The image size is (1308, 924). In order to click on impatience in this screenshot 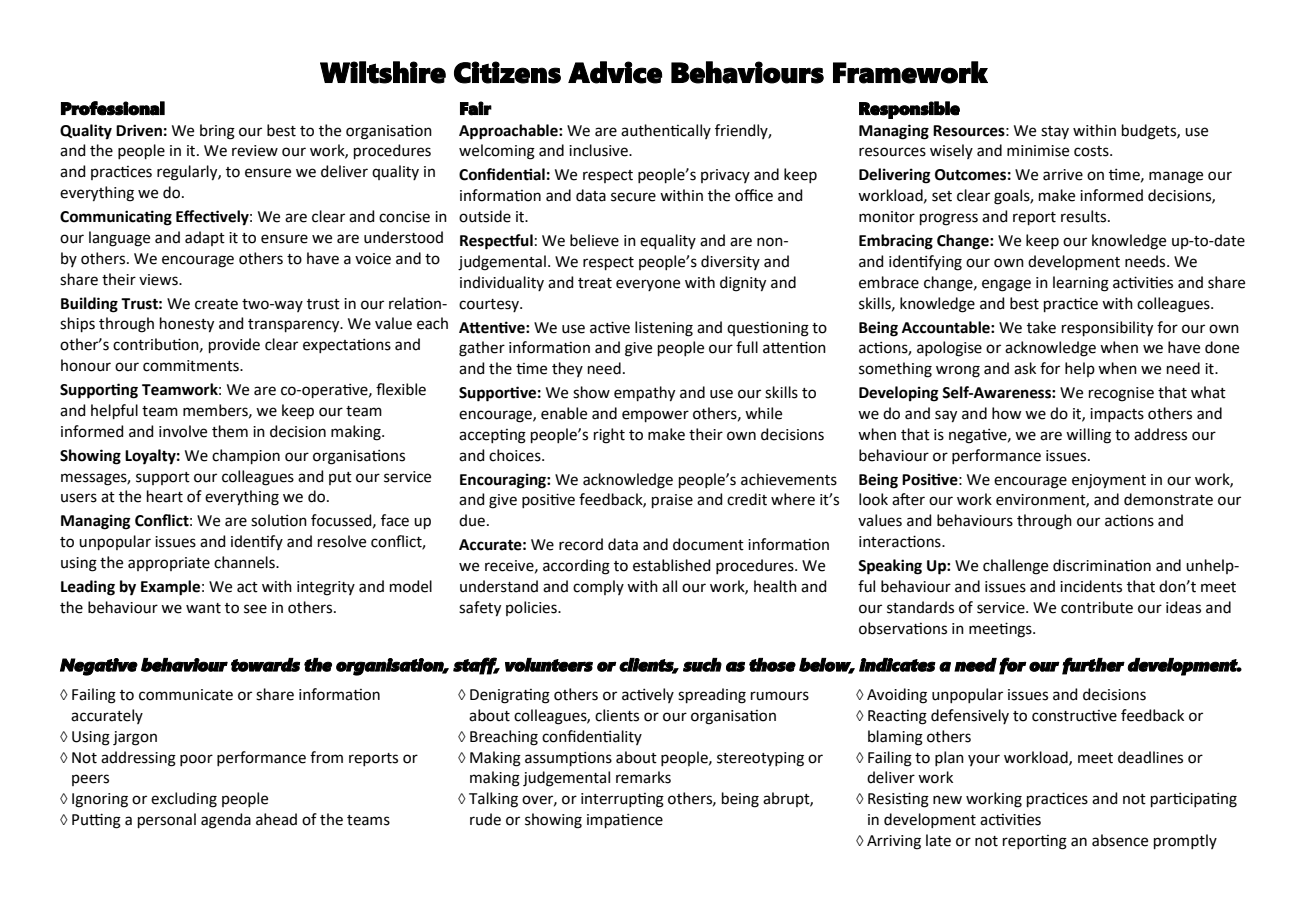, I will do `click(625, 820)`.
